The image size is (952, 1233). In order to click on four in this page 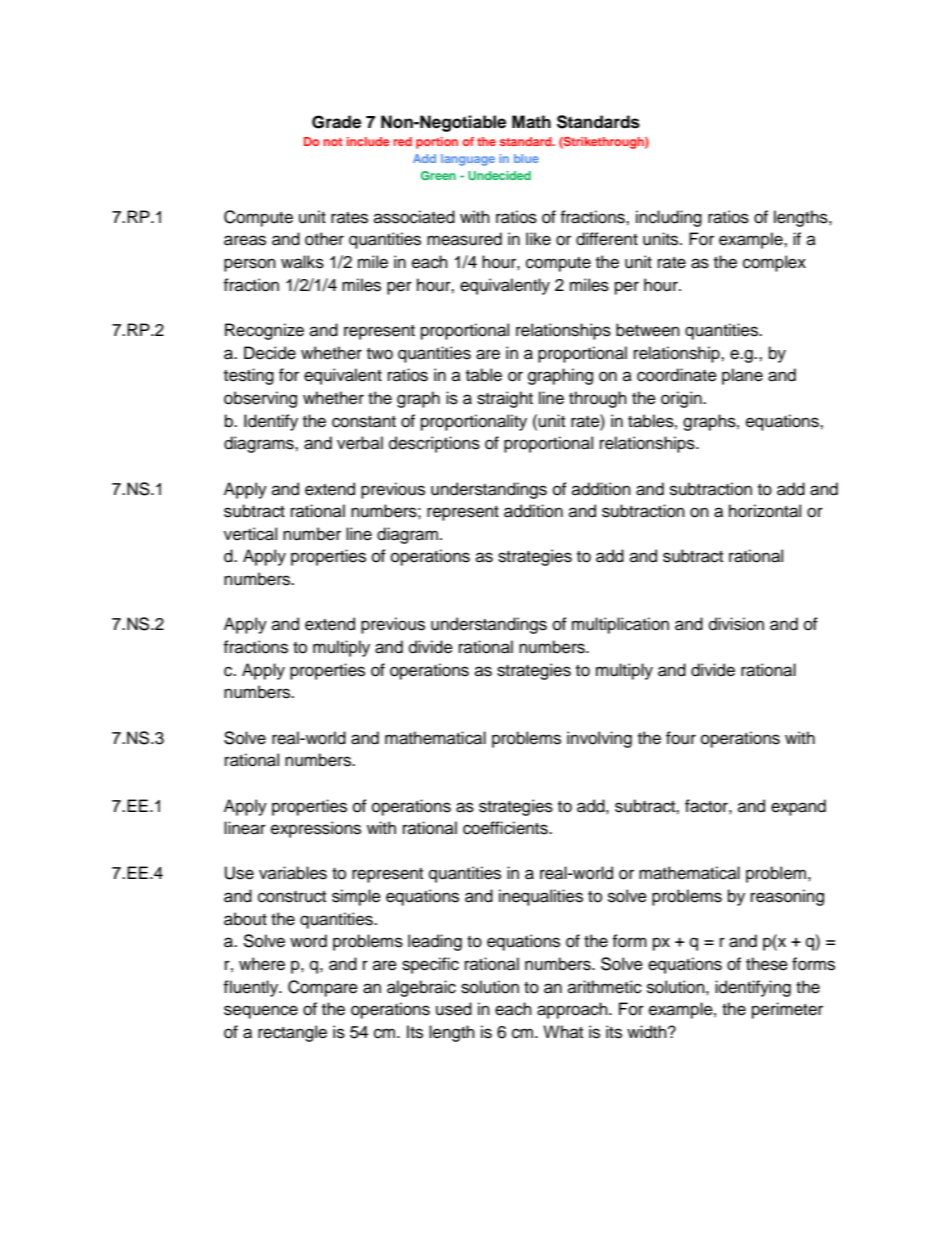, I will do `click(681, 738)`.
